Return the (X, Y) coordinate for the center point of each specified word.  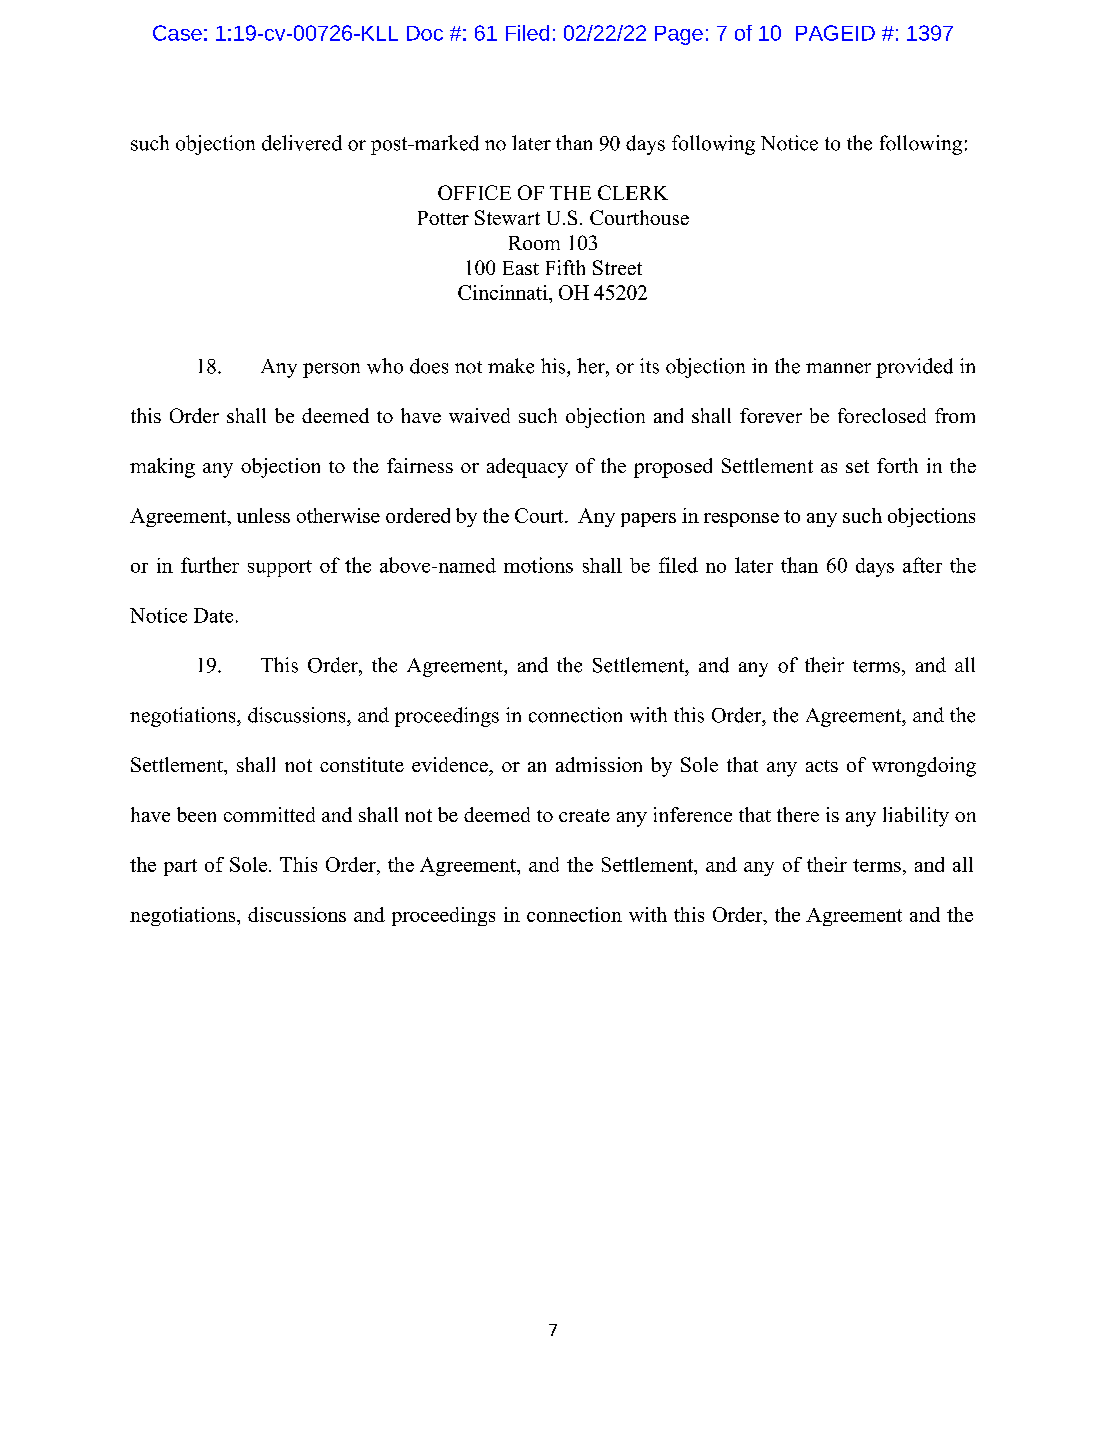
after (922, 565)
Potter (443, 218)
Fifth (565, 267)
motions (538, 565)
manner (838, 368)
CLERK (633, 192)
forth (897, 465)
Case (177, 33)
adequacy (527, 468)
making (162, 468)
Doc (425, 33)
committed (269, 814)
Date (213, 615)
